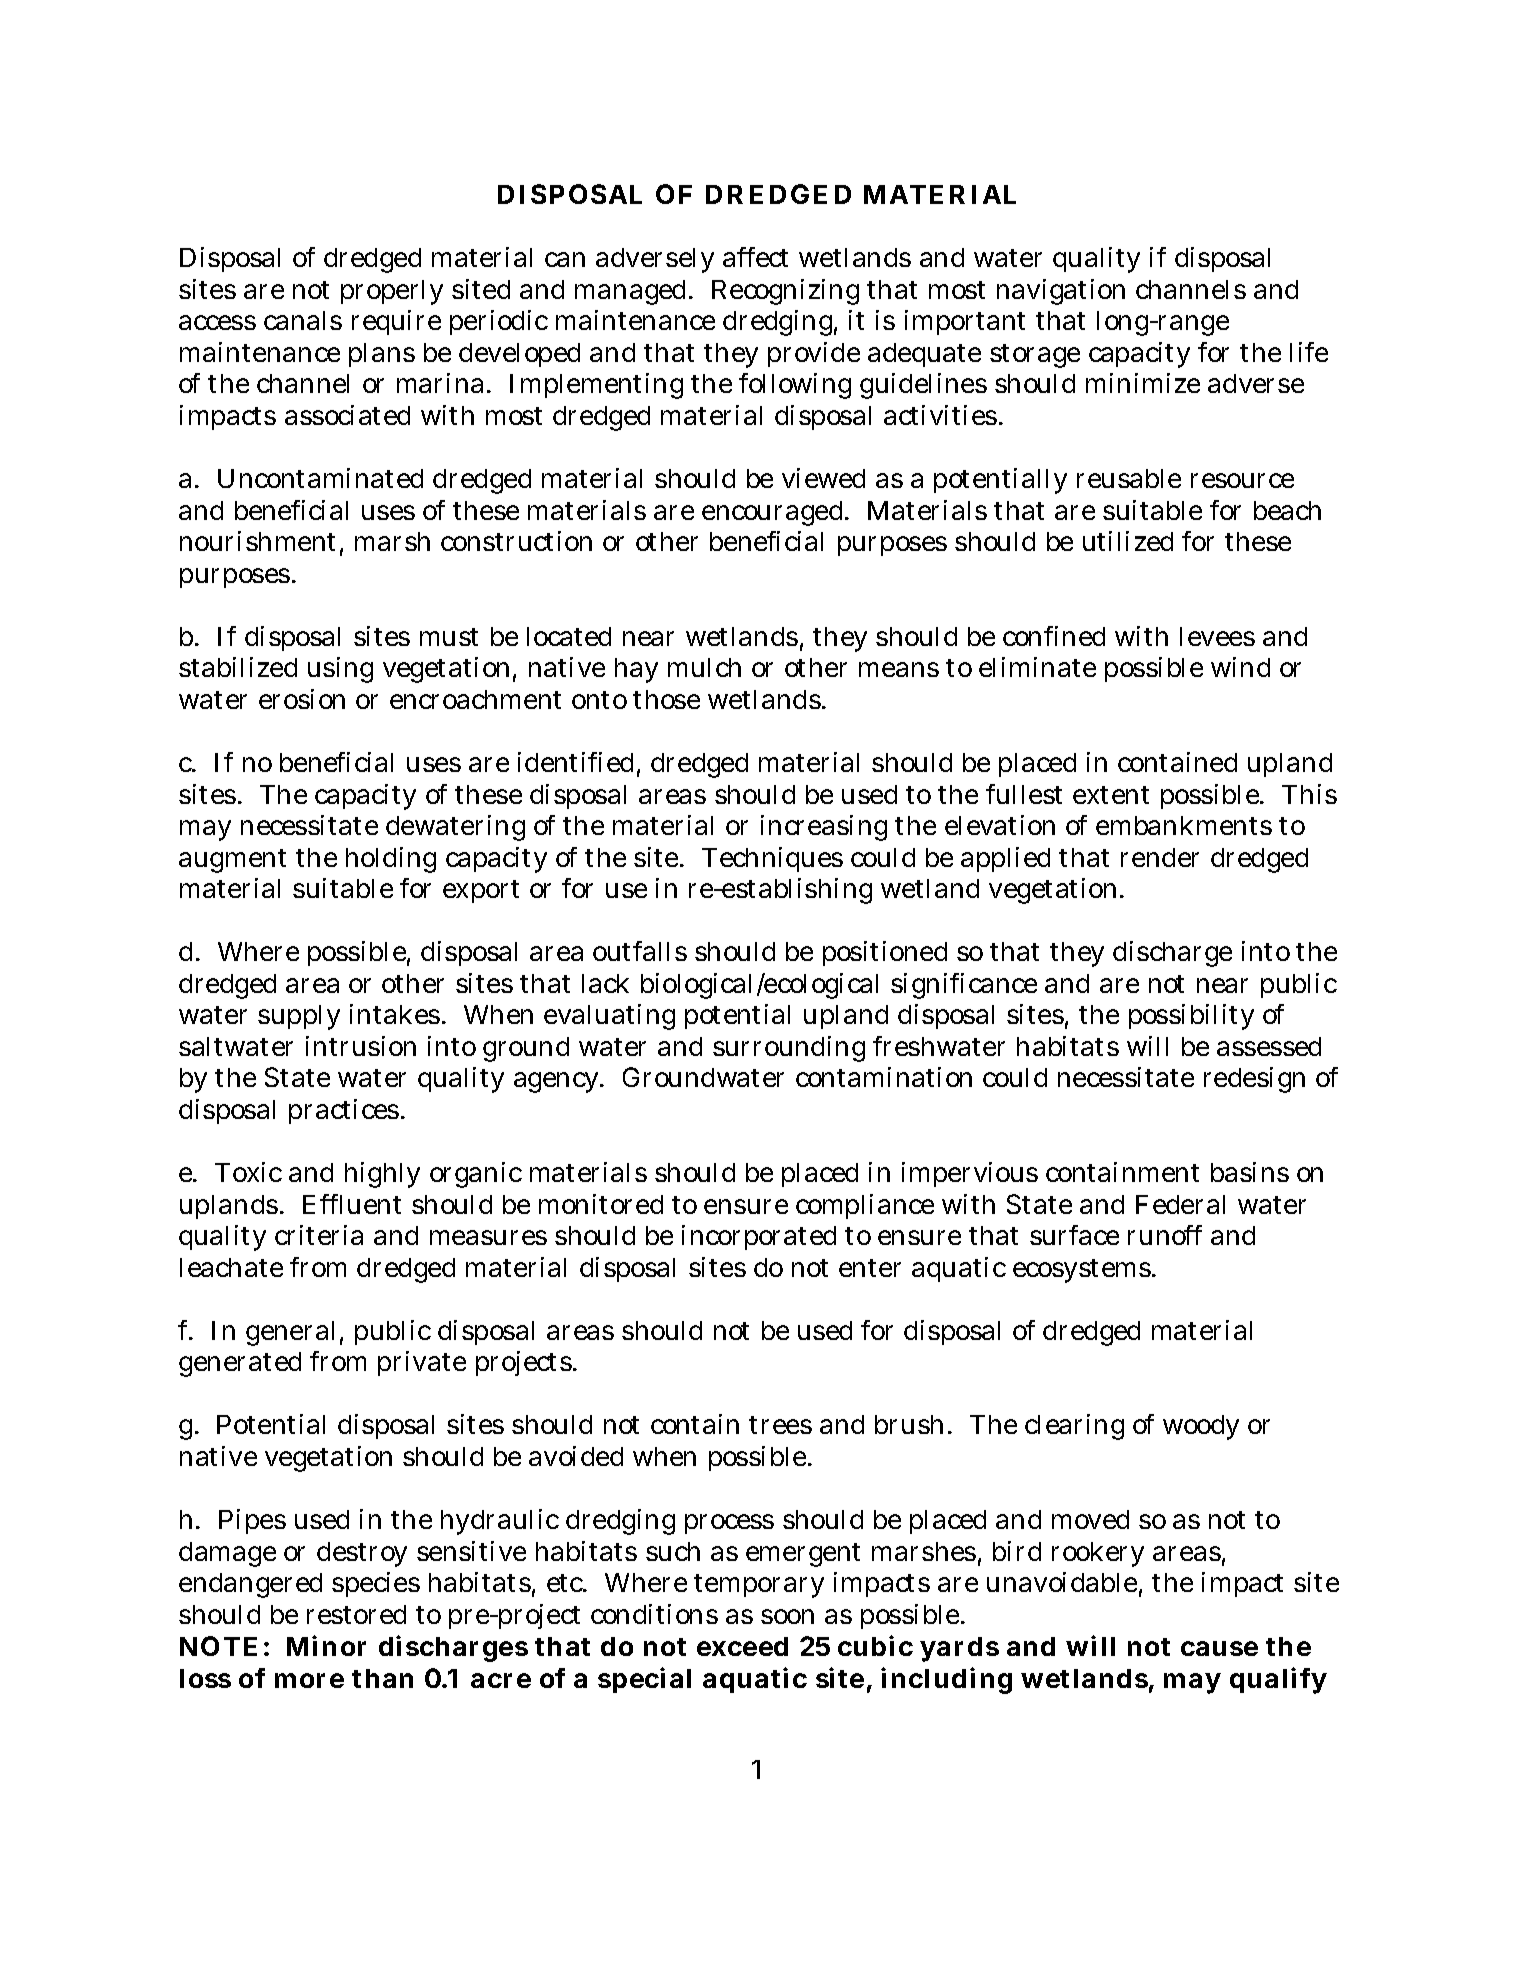 The image size is (1518, 1964). What do you see at coordinates (759, 1237) in the image?
I see `incorporated` at bounding box center [759, 1237].
